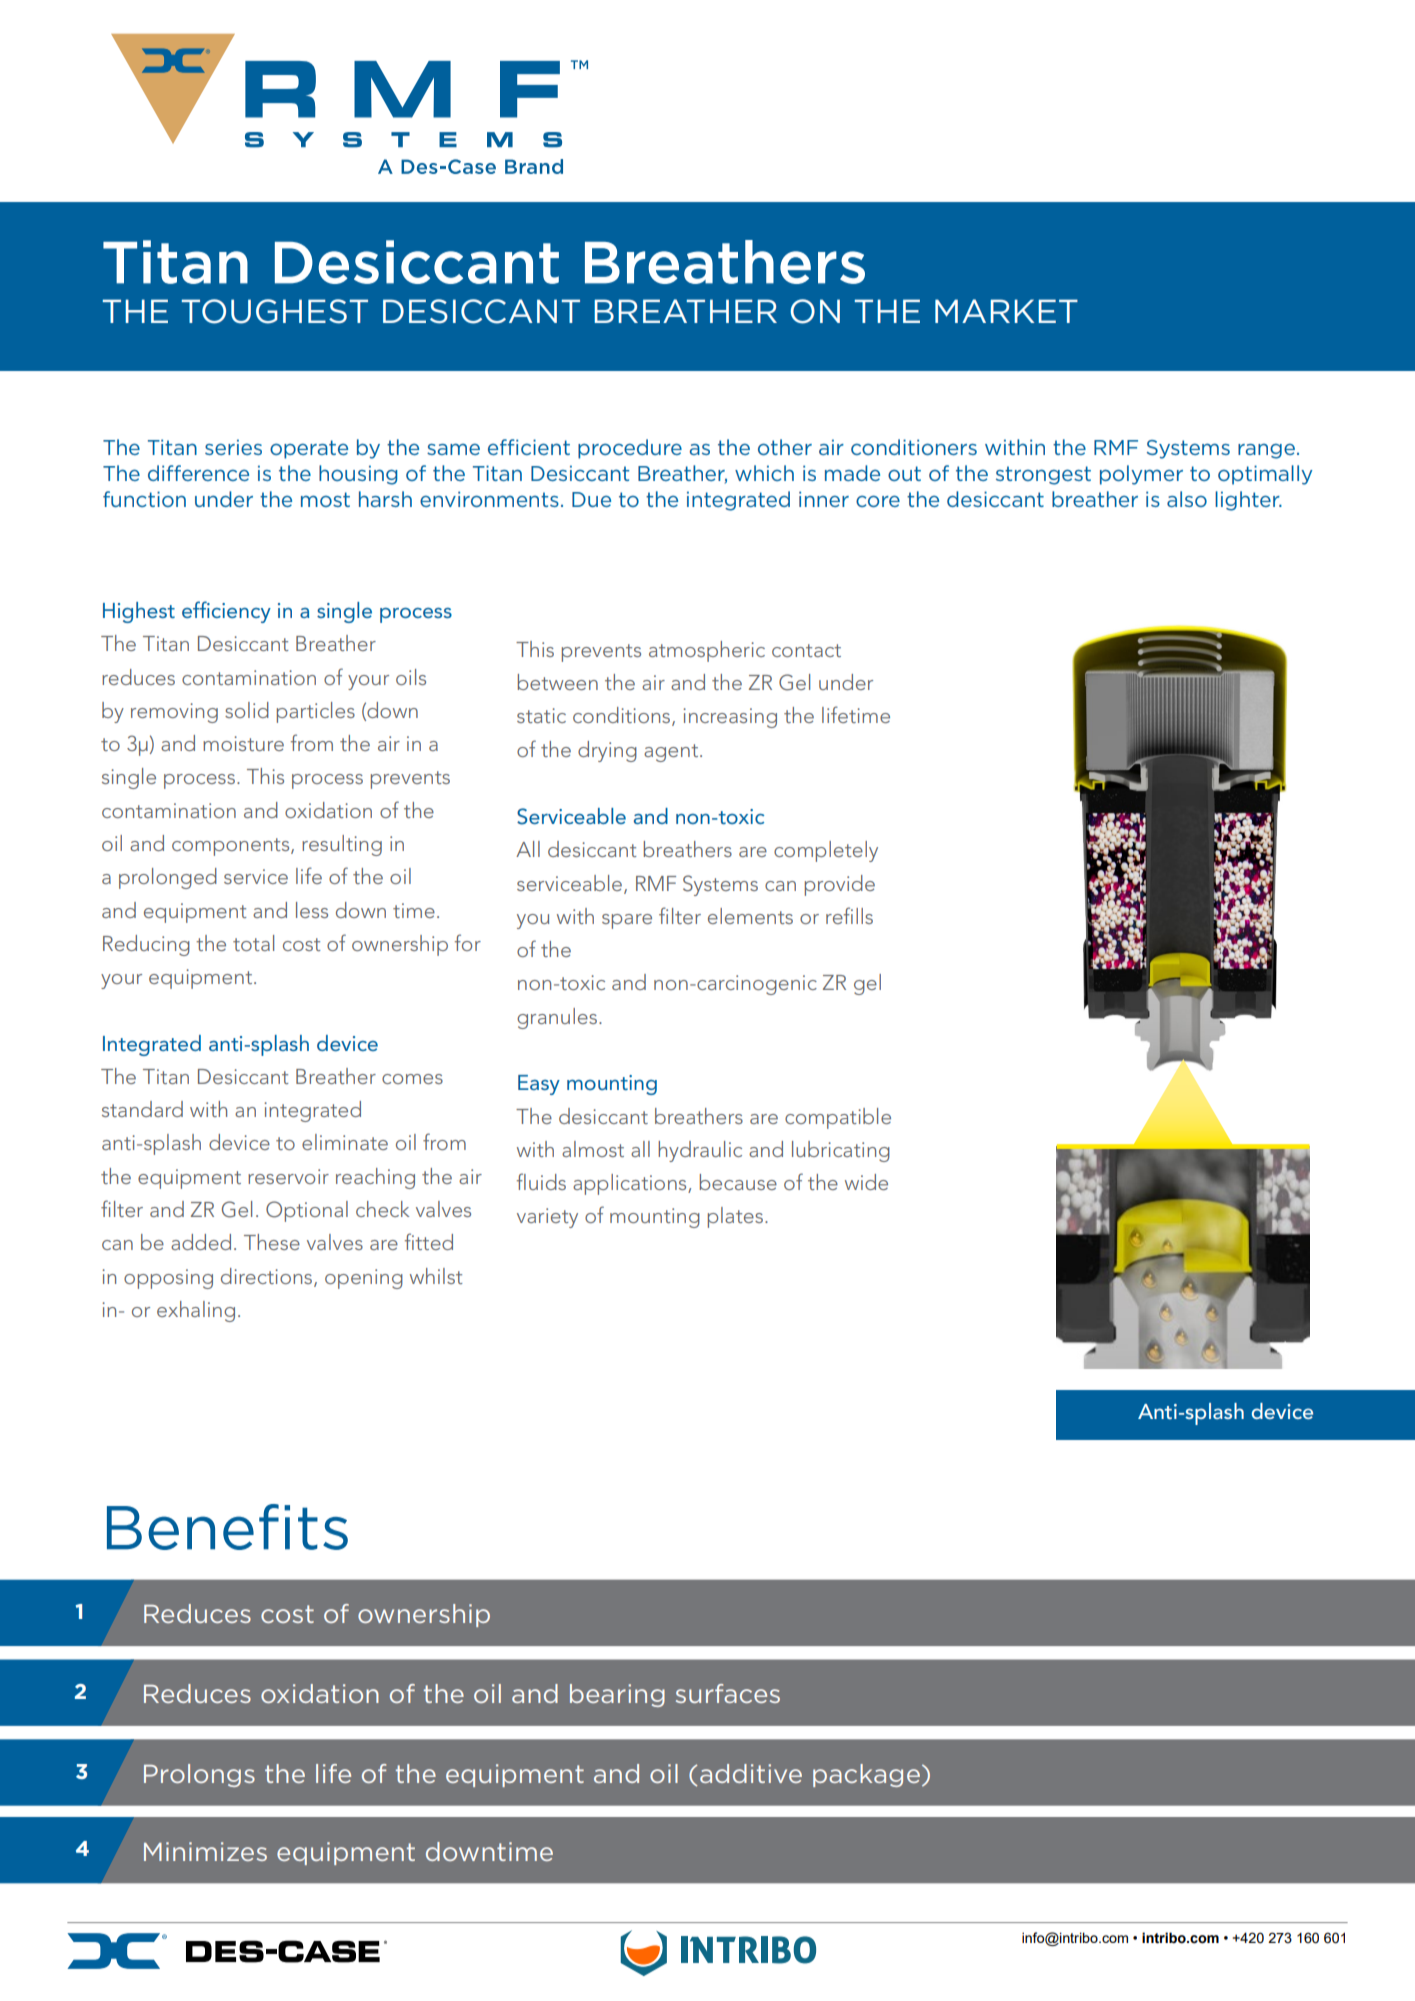 The height and width of the screenshot is (2001, 1415). I want to click on TOUGHEST, so click(274, 311).
